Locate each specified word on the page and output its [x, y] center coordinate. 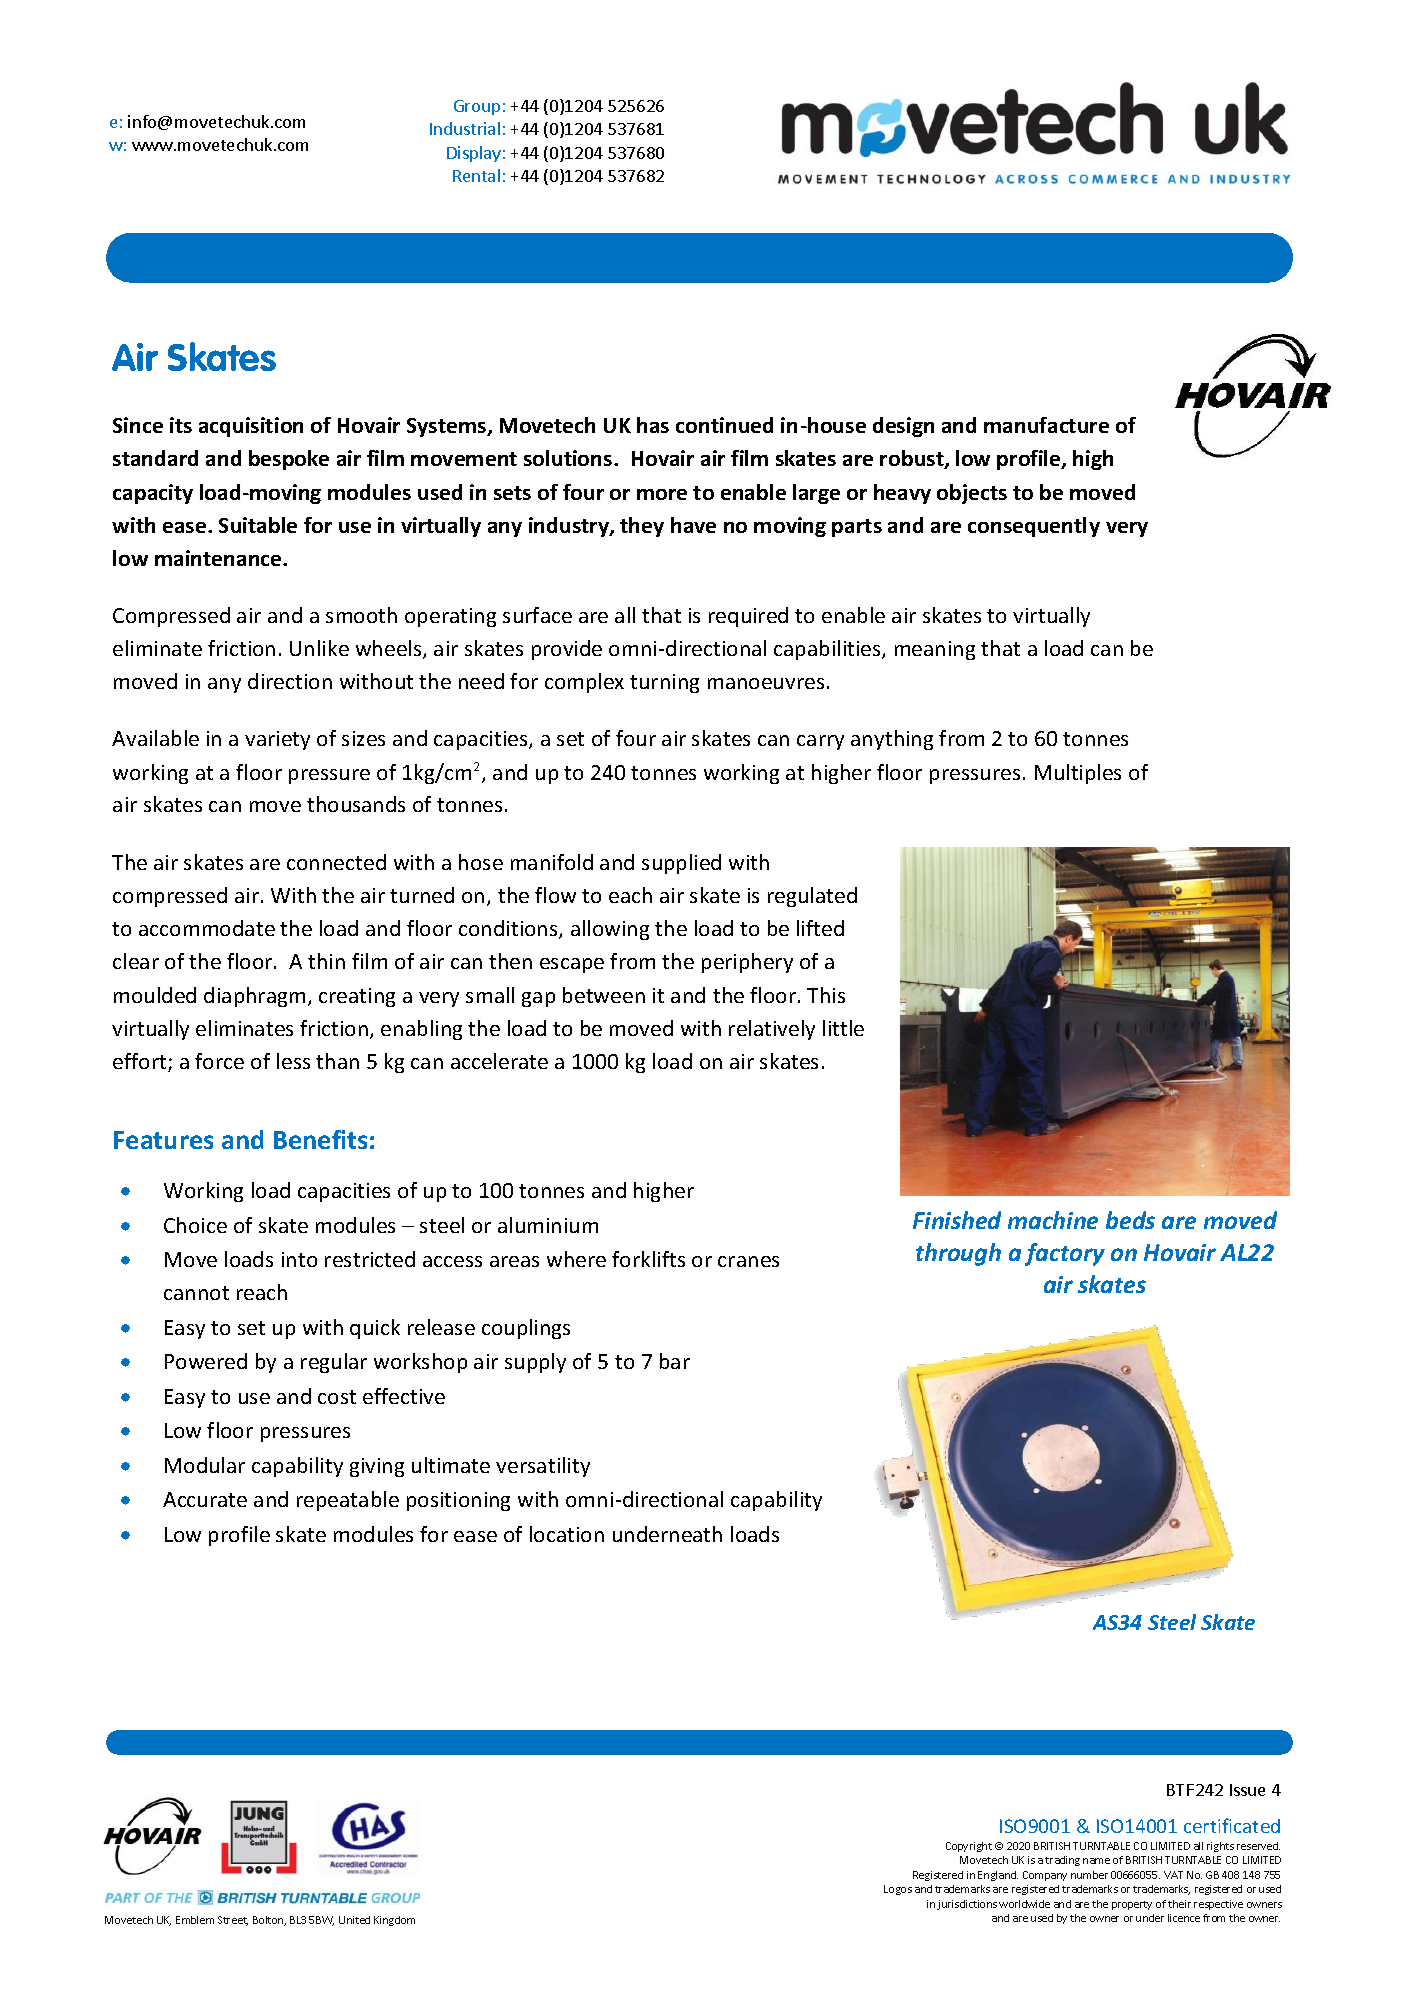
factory [1065, 1254]
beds [1130, 1220]
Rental [476, 175]
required [748, 617]
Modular [205, 1465]
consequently [1034, 527]
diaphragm [254, 997]
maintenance [219, 558]
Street [233, 1921]
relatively [772, 1030]
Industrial [465, 128]
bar [675, 1361]
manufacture [1046, 425]
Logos [898, 1890]
